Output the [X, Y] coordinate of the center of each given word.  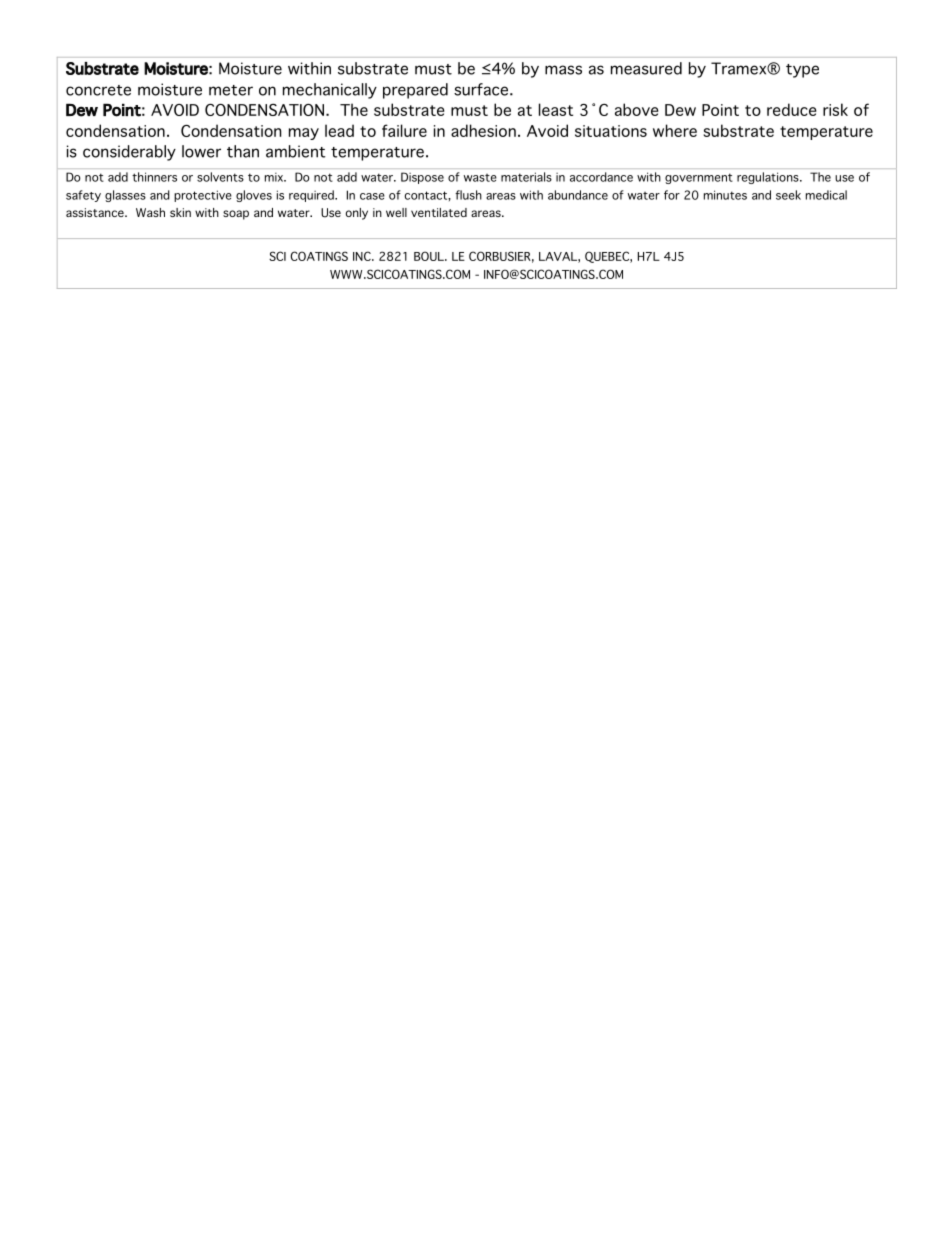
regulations [769, 178]
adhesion [483, 130]
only [357, 214]
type [802, 71]
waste [480, 178]
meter [231, 90]
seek [788, 195]
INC [363, 256]
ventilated [439, 212]
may [304, 134]
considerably [129, 153]
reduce [791, 109]
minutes [725, 195]
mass [563, 70]
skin [180, 212]
